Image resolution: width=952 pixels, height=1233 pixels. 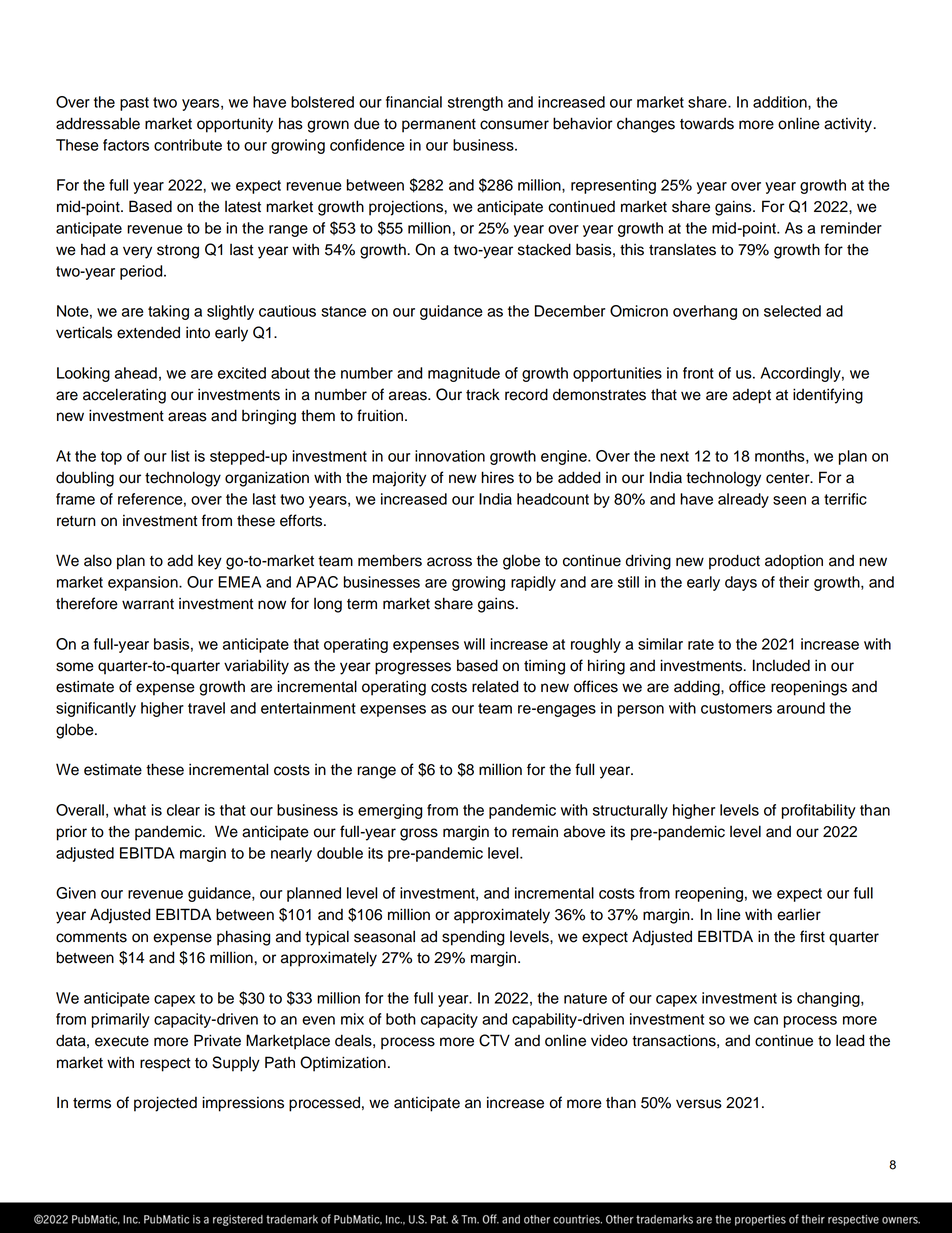 I want to click on days, so click(x=741, y=583).
